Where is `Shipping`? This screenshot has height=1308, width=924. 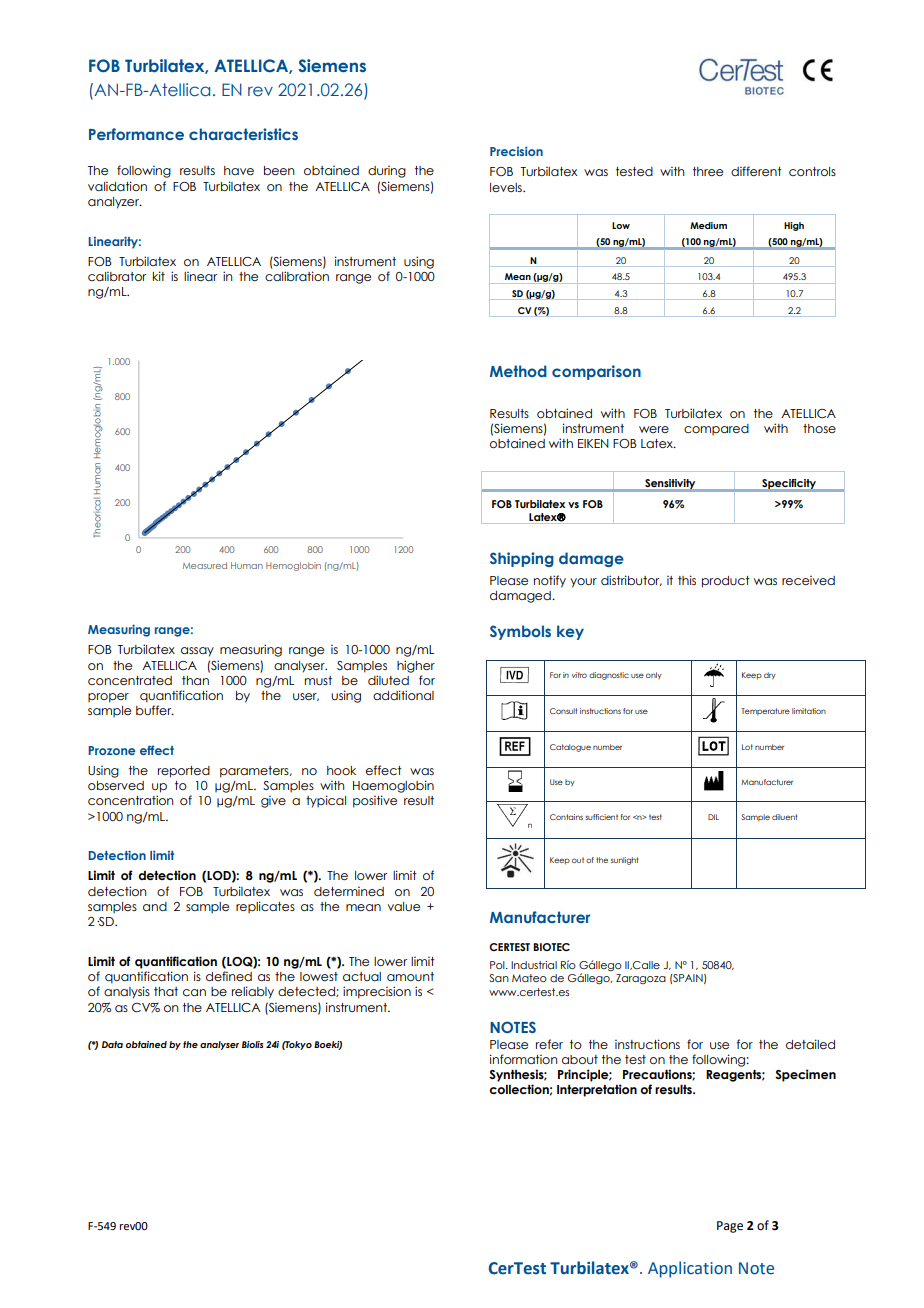
Shipping is located at coordinates (522, 559).
